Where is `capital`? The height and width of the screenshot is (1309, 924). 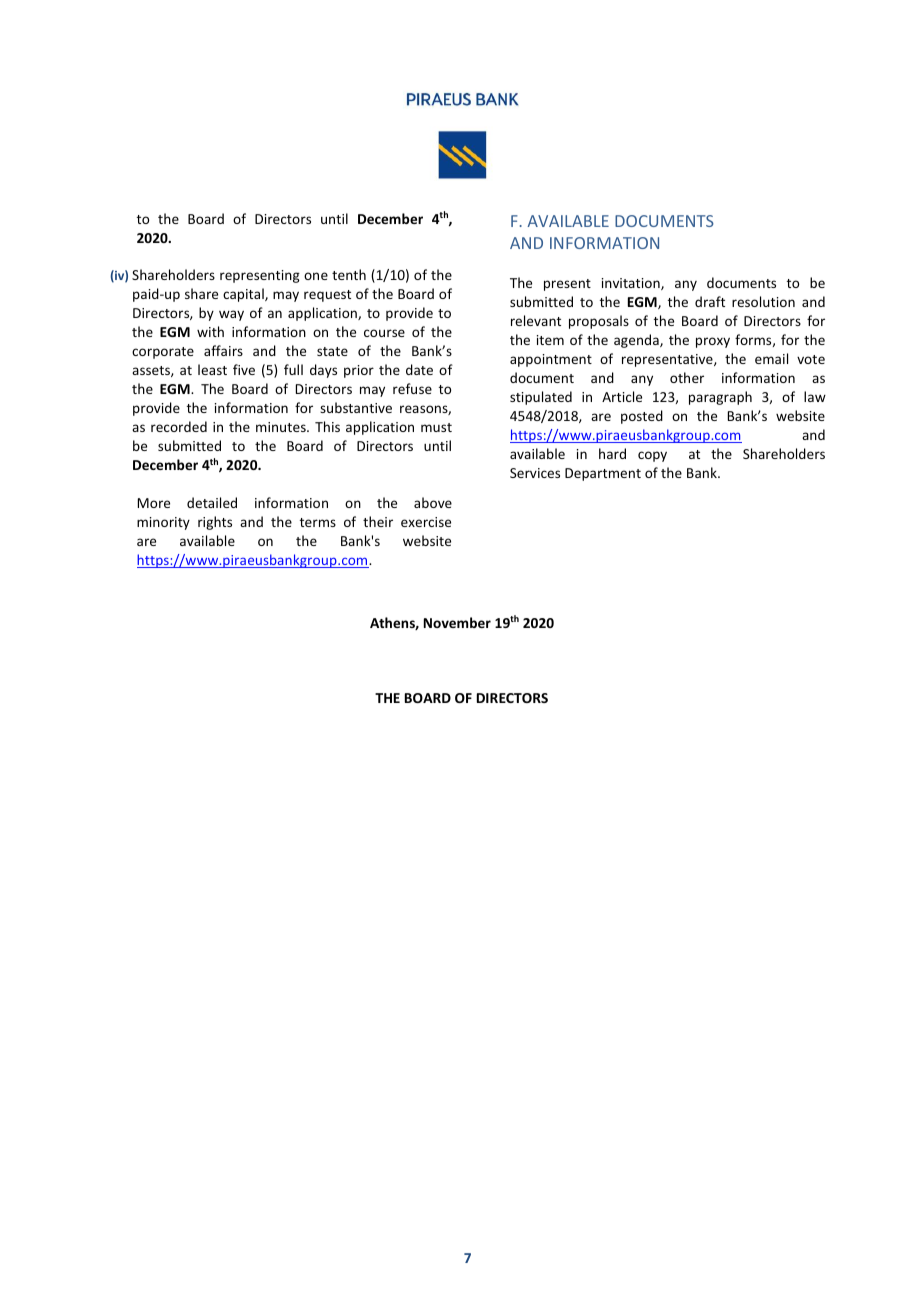
capital is located at coordinates (244, 295).
